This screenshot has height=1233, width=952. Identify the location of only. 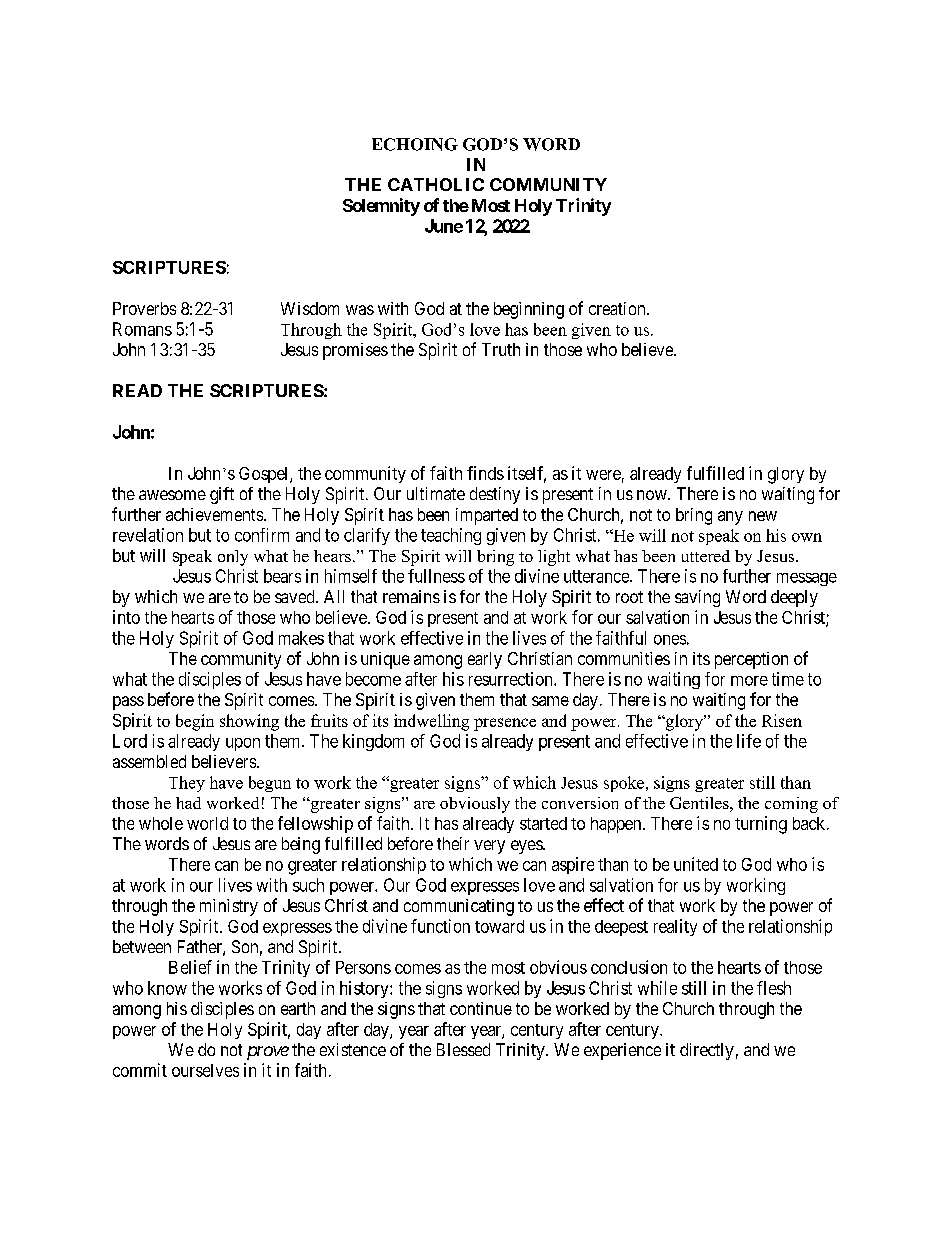
(233, 558).
